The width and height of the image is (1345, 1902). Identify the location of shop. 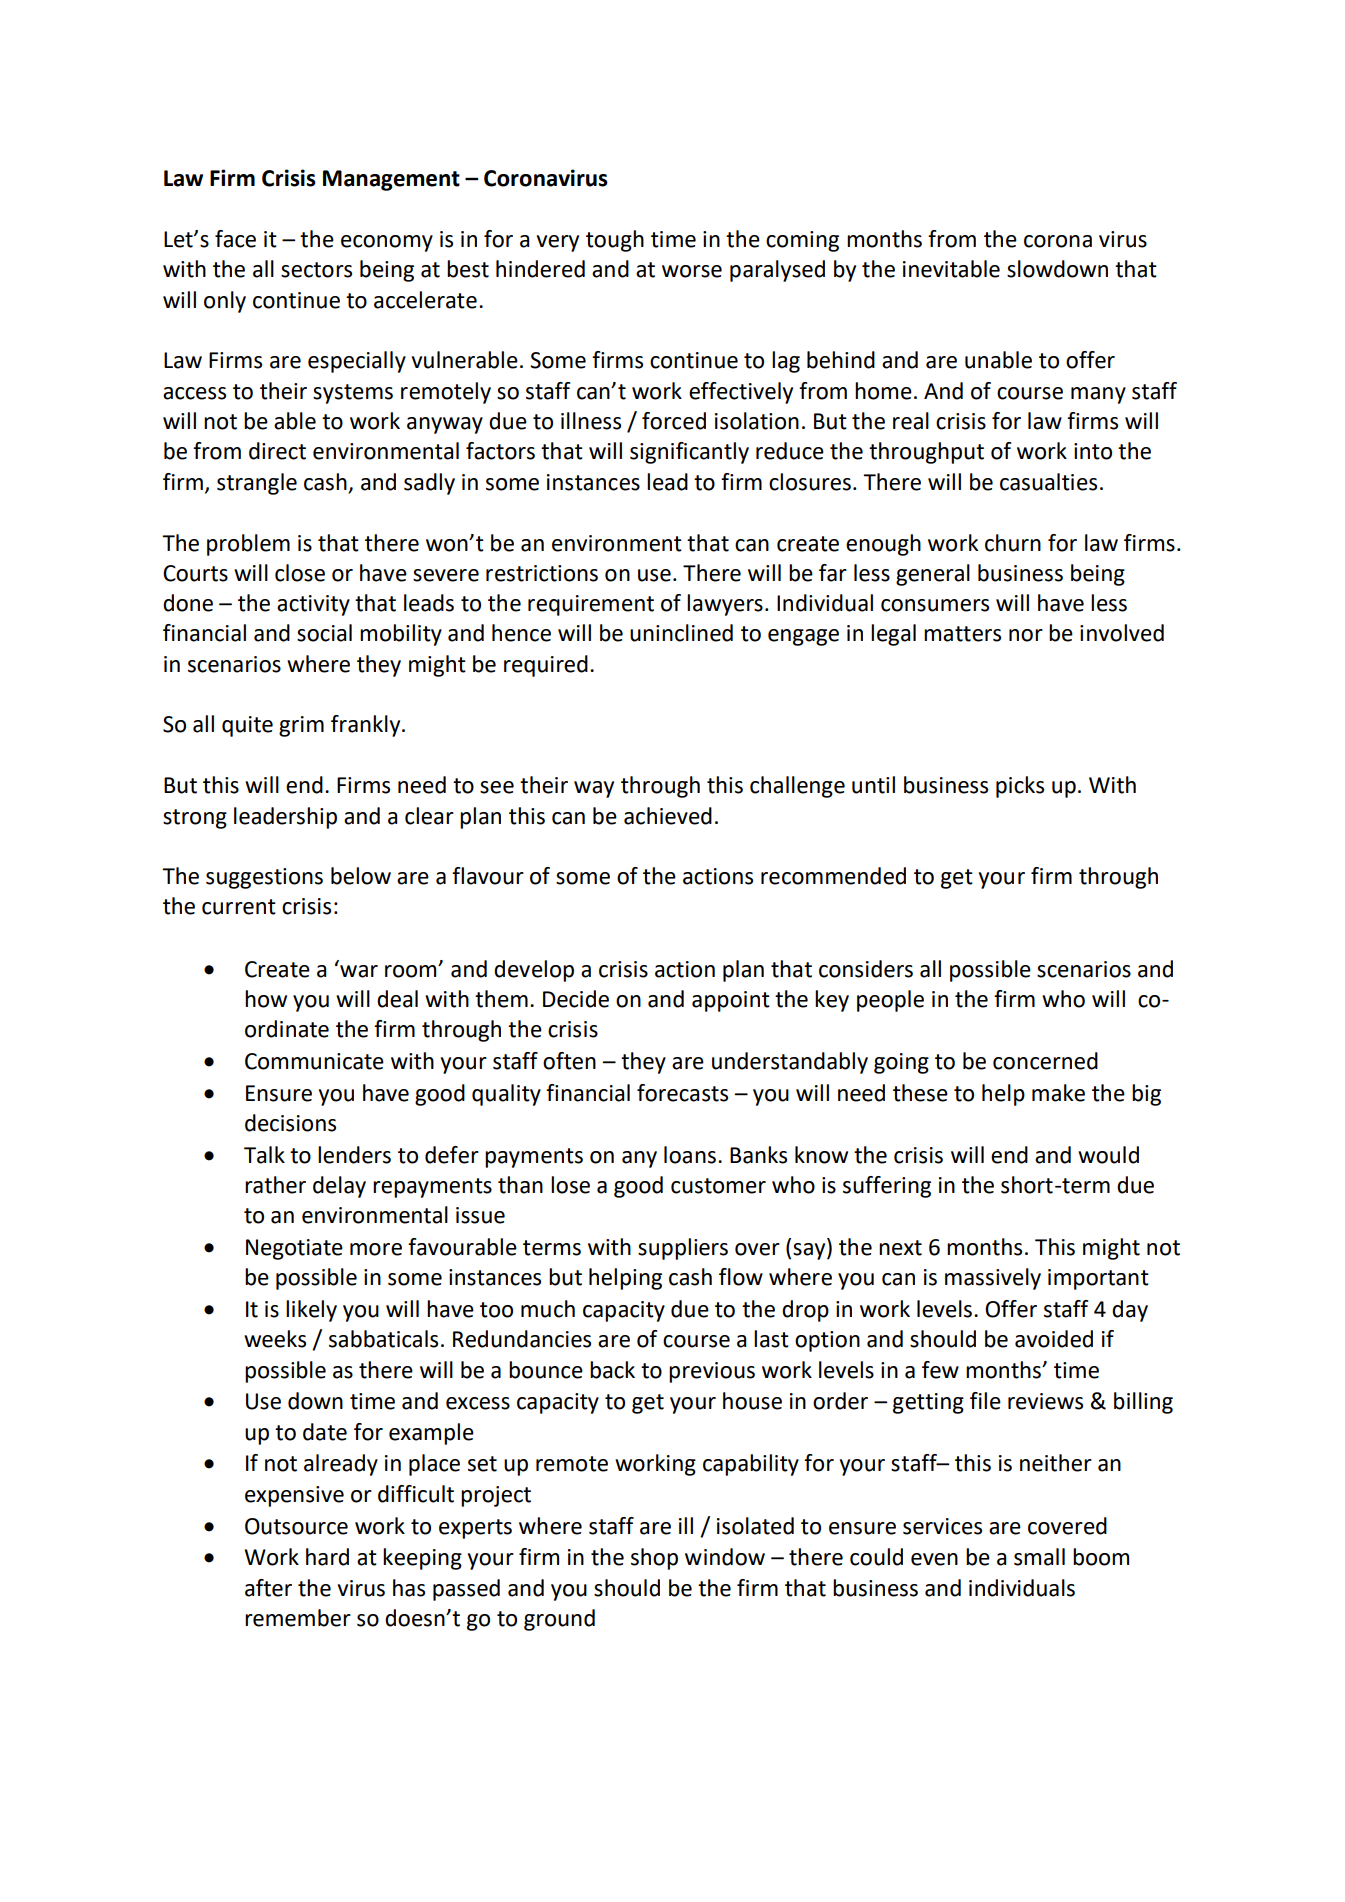
(654, 1559).
